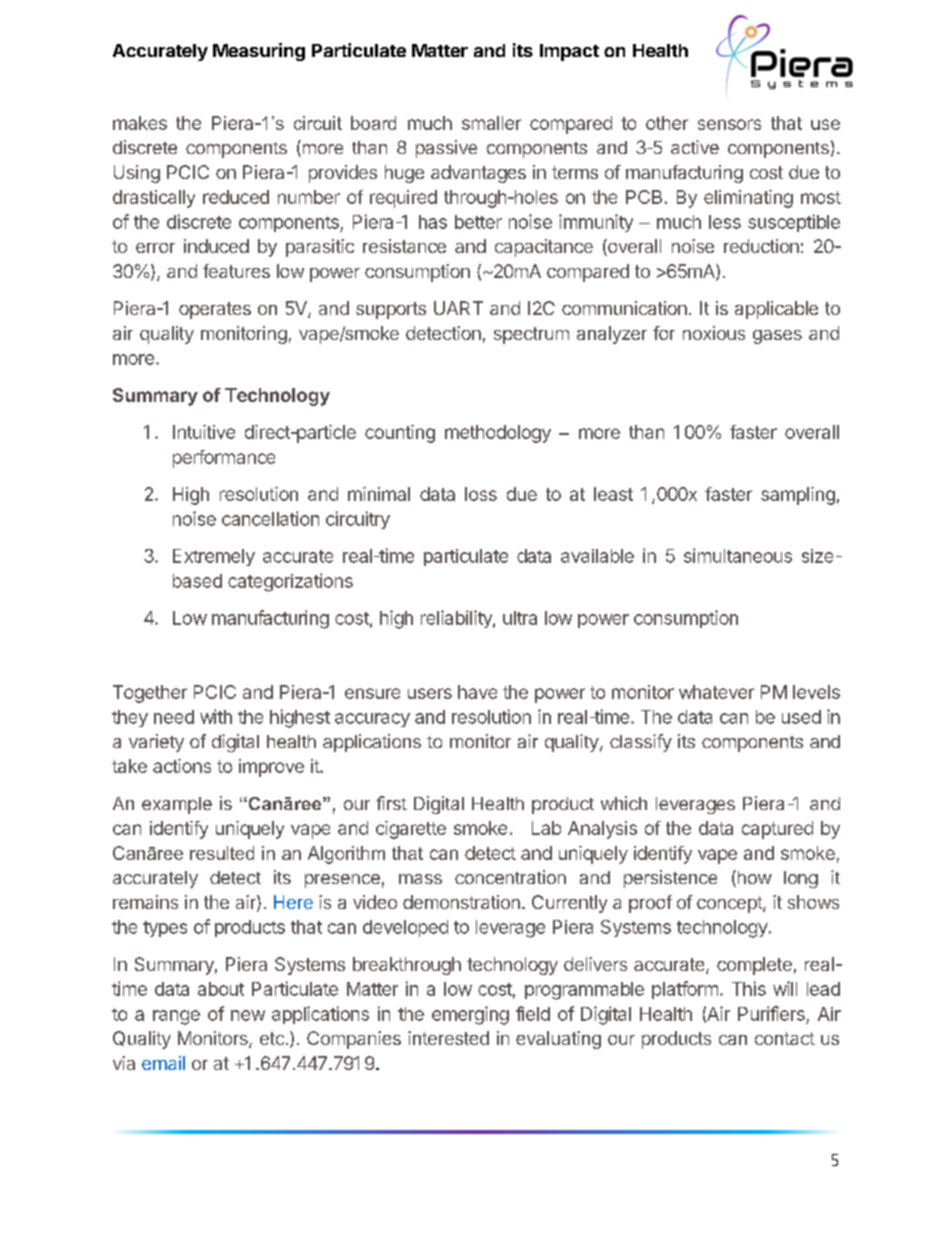 The height and width of the screenshot is (1233, 952). I want to click on captured, so click(777, 830).
